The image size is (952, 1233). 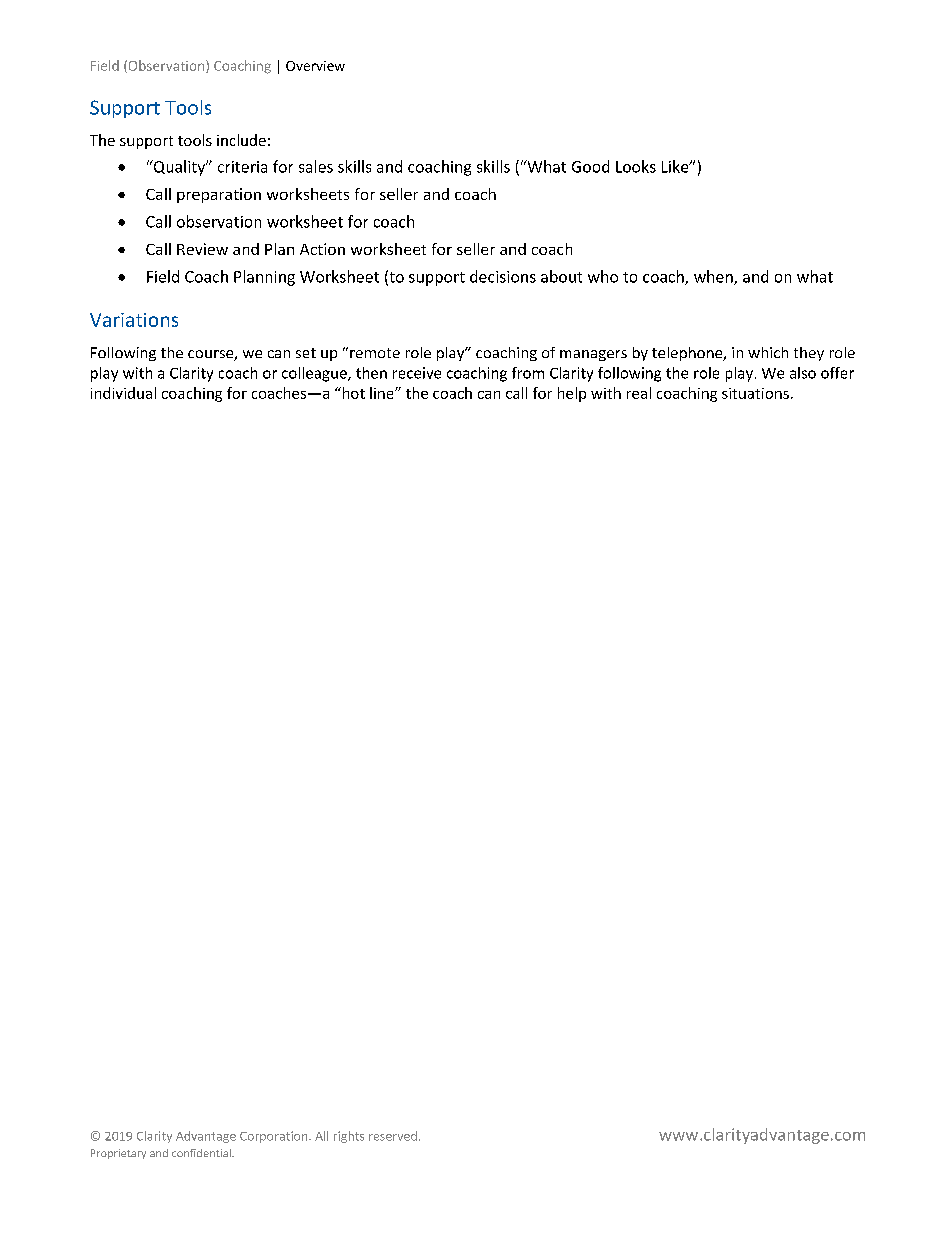 I want to click on Good, so click(x=590, y=166).
